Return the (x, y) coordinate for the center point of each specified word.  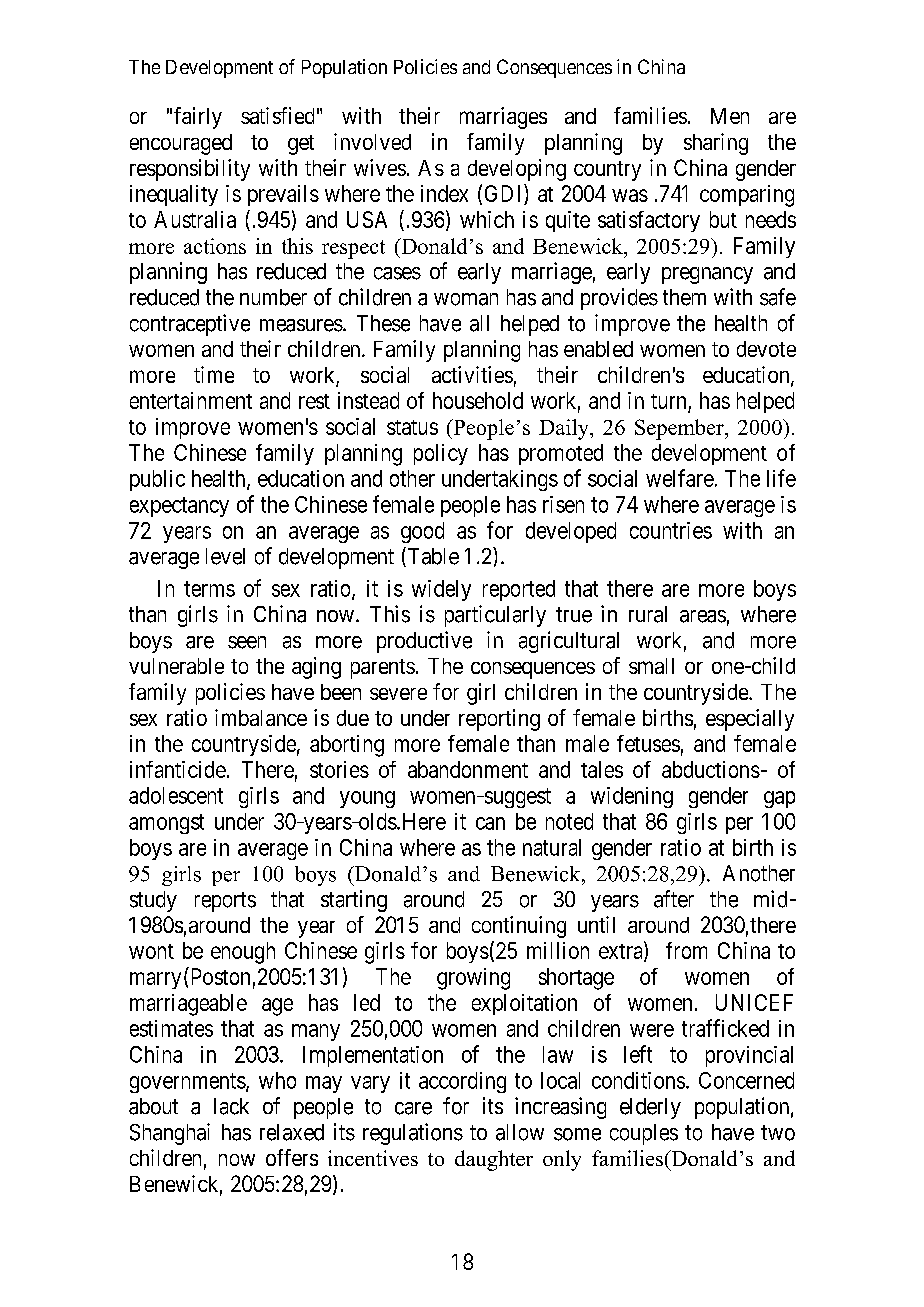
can (490, 823)
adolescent (176, 795)
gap (779, 799)
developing (517, 170)
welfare (680, 478)
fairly (198, 118)
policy (441, 454)
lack (231, 1106)
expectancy (179, 507)
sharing (716, 144)
